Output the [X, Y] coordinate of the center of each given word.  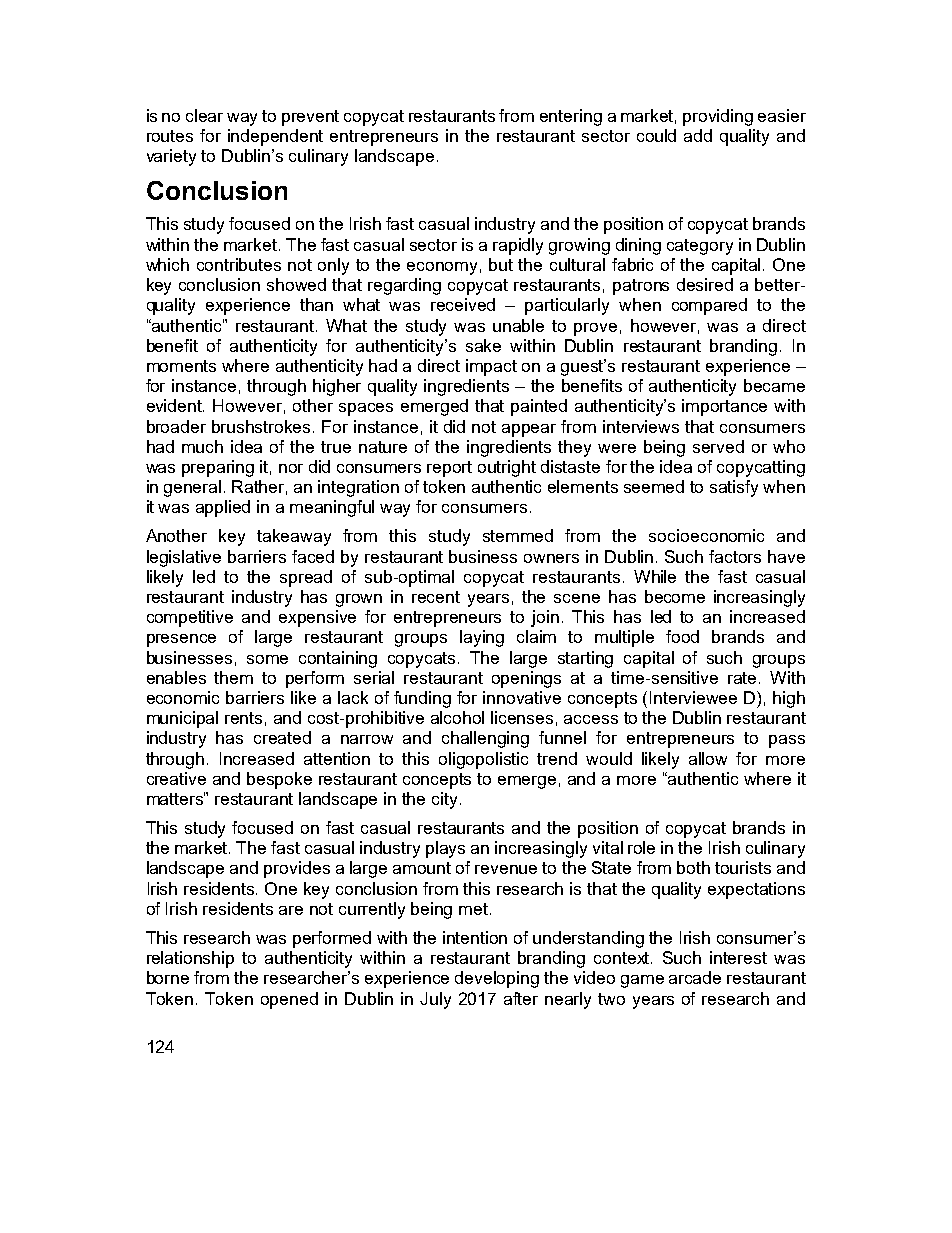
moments [181, 366]
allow [708, 758]
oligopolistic [483, 760]
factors [735, 556]
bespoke [279, 780]
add [698, 135]
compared [709, 306]
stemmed [518, 535]
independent [275, 137]
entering [571, 117]
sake [483, 345]
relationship [190, 959]
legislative [184, 558]
